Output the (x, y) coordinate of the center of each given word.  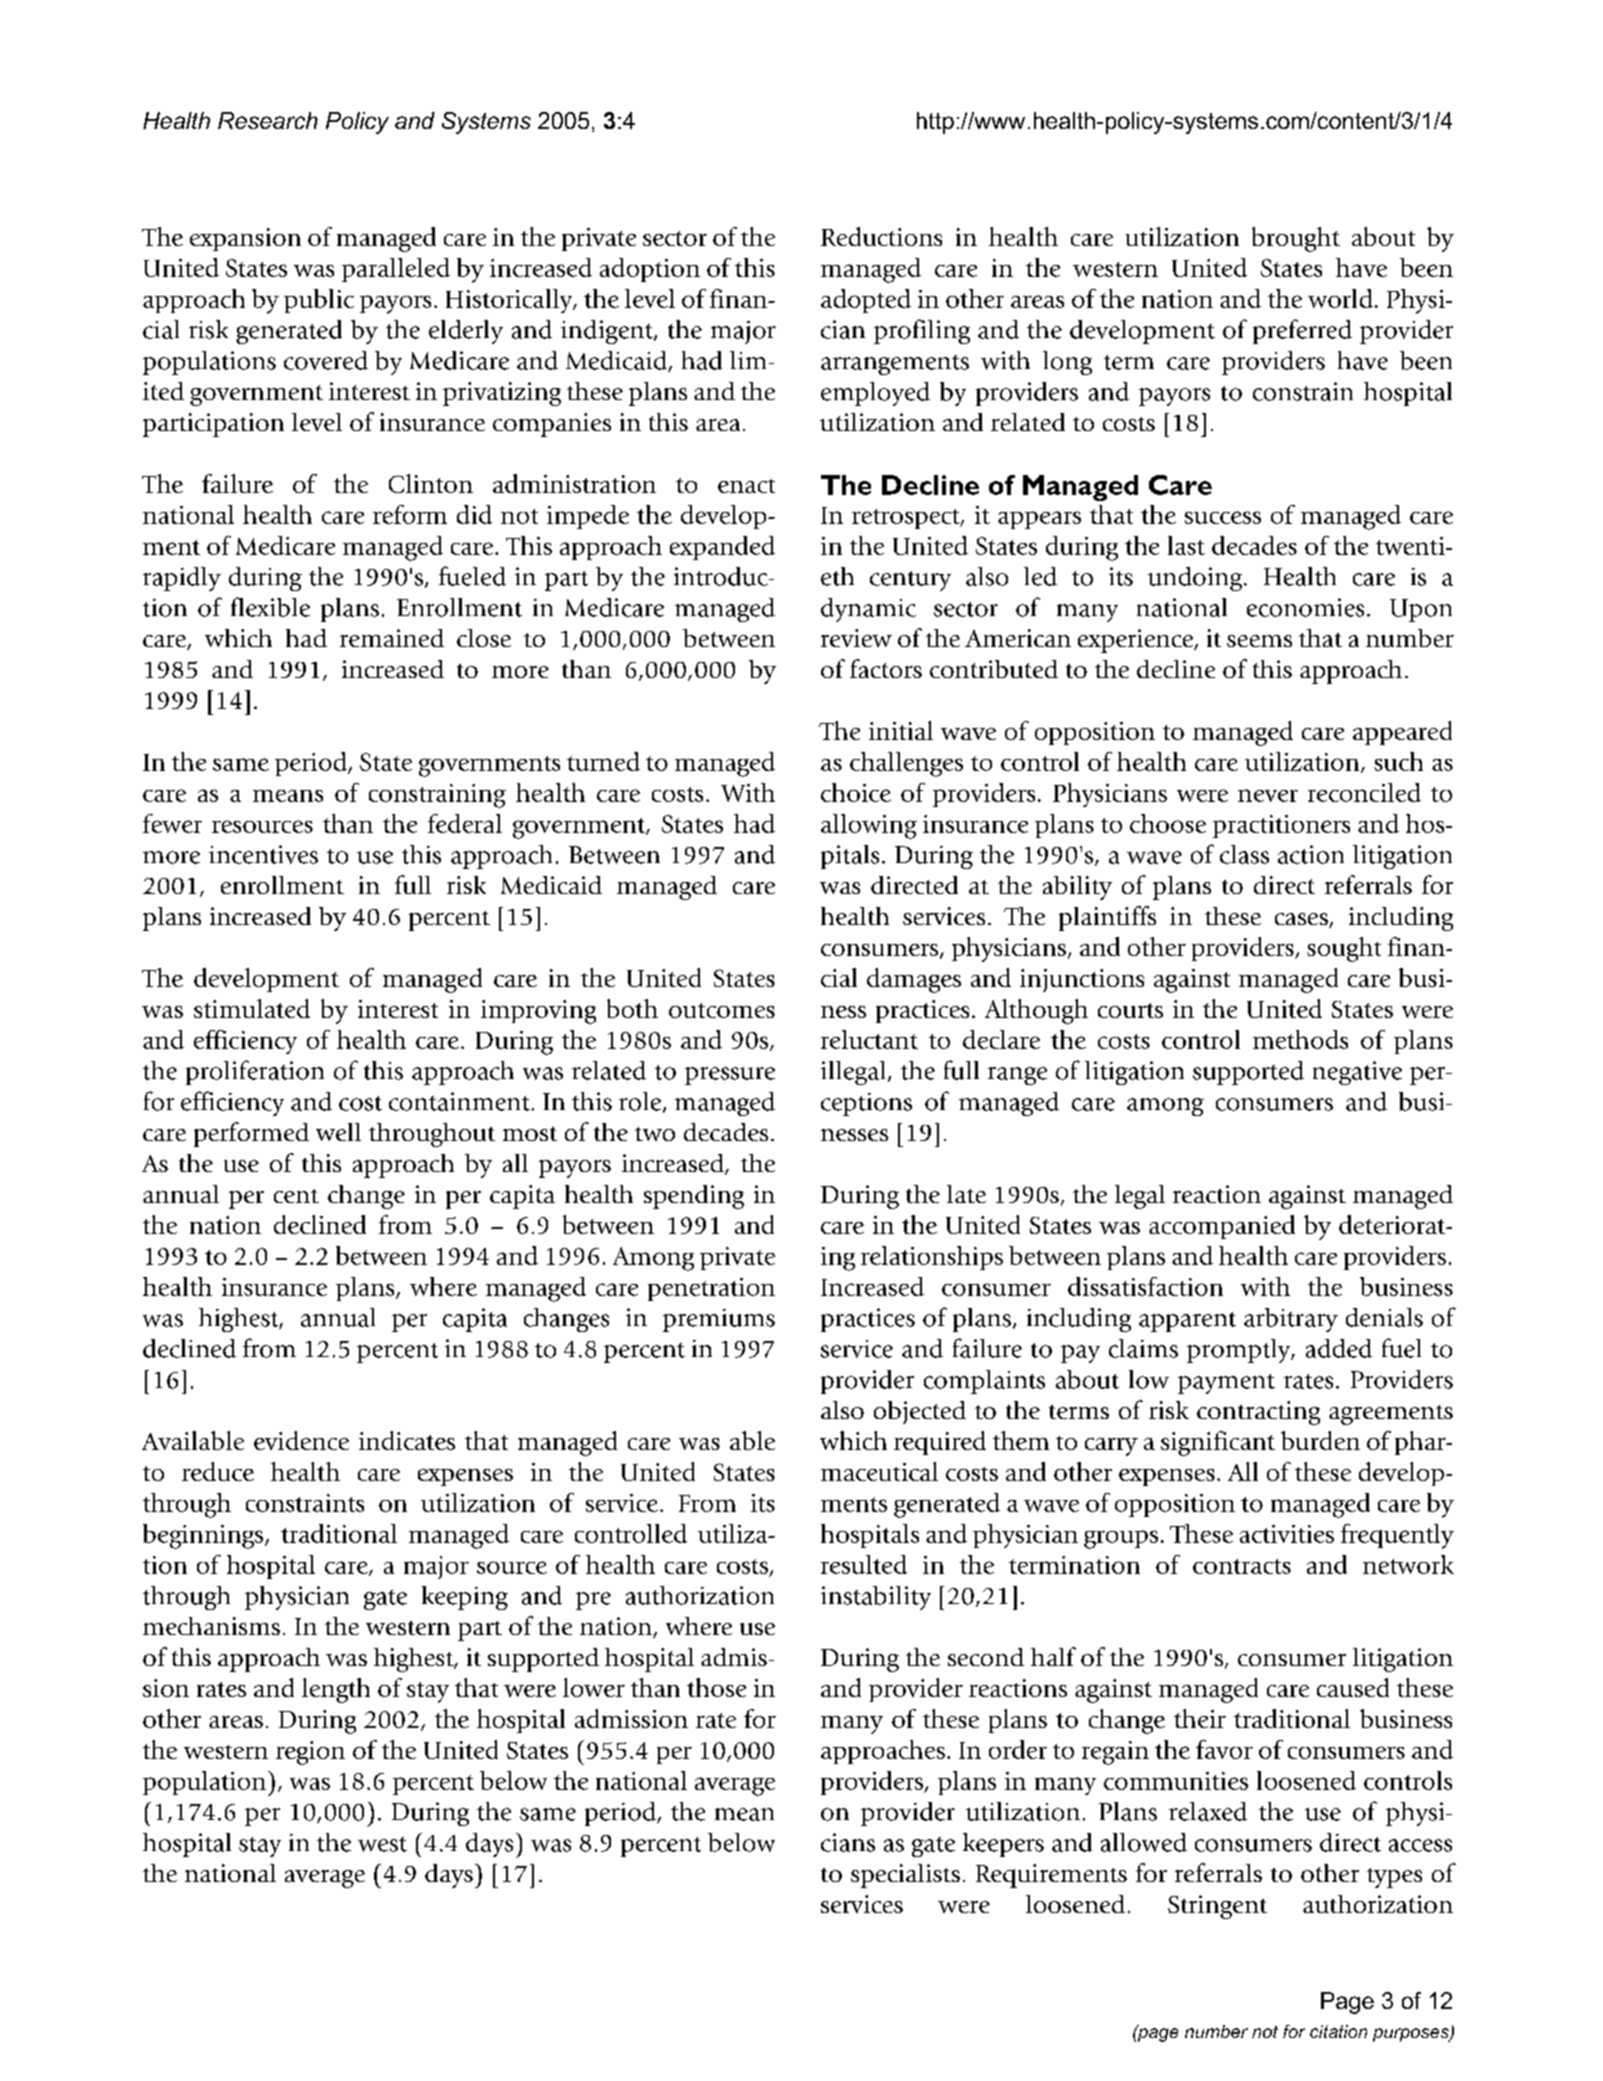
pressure (730, 1076)
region (310, 1753)
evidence (301, 1440)
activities (1287, 1534)
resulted (864, 1564)
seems (1259, 641)
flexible (270, 607)
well (338, 1132)
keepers (1003, 1845)
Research (268, 120)
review (856, 638)
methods (1300, 1039)
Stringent (1217, 1907)
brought (1296, 239)
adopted (866, 301)
